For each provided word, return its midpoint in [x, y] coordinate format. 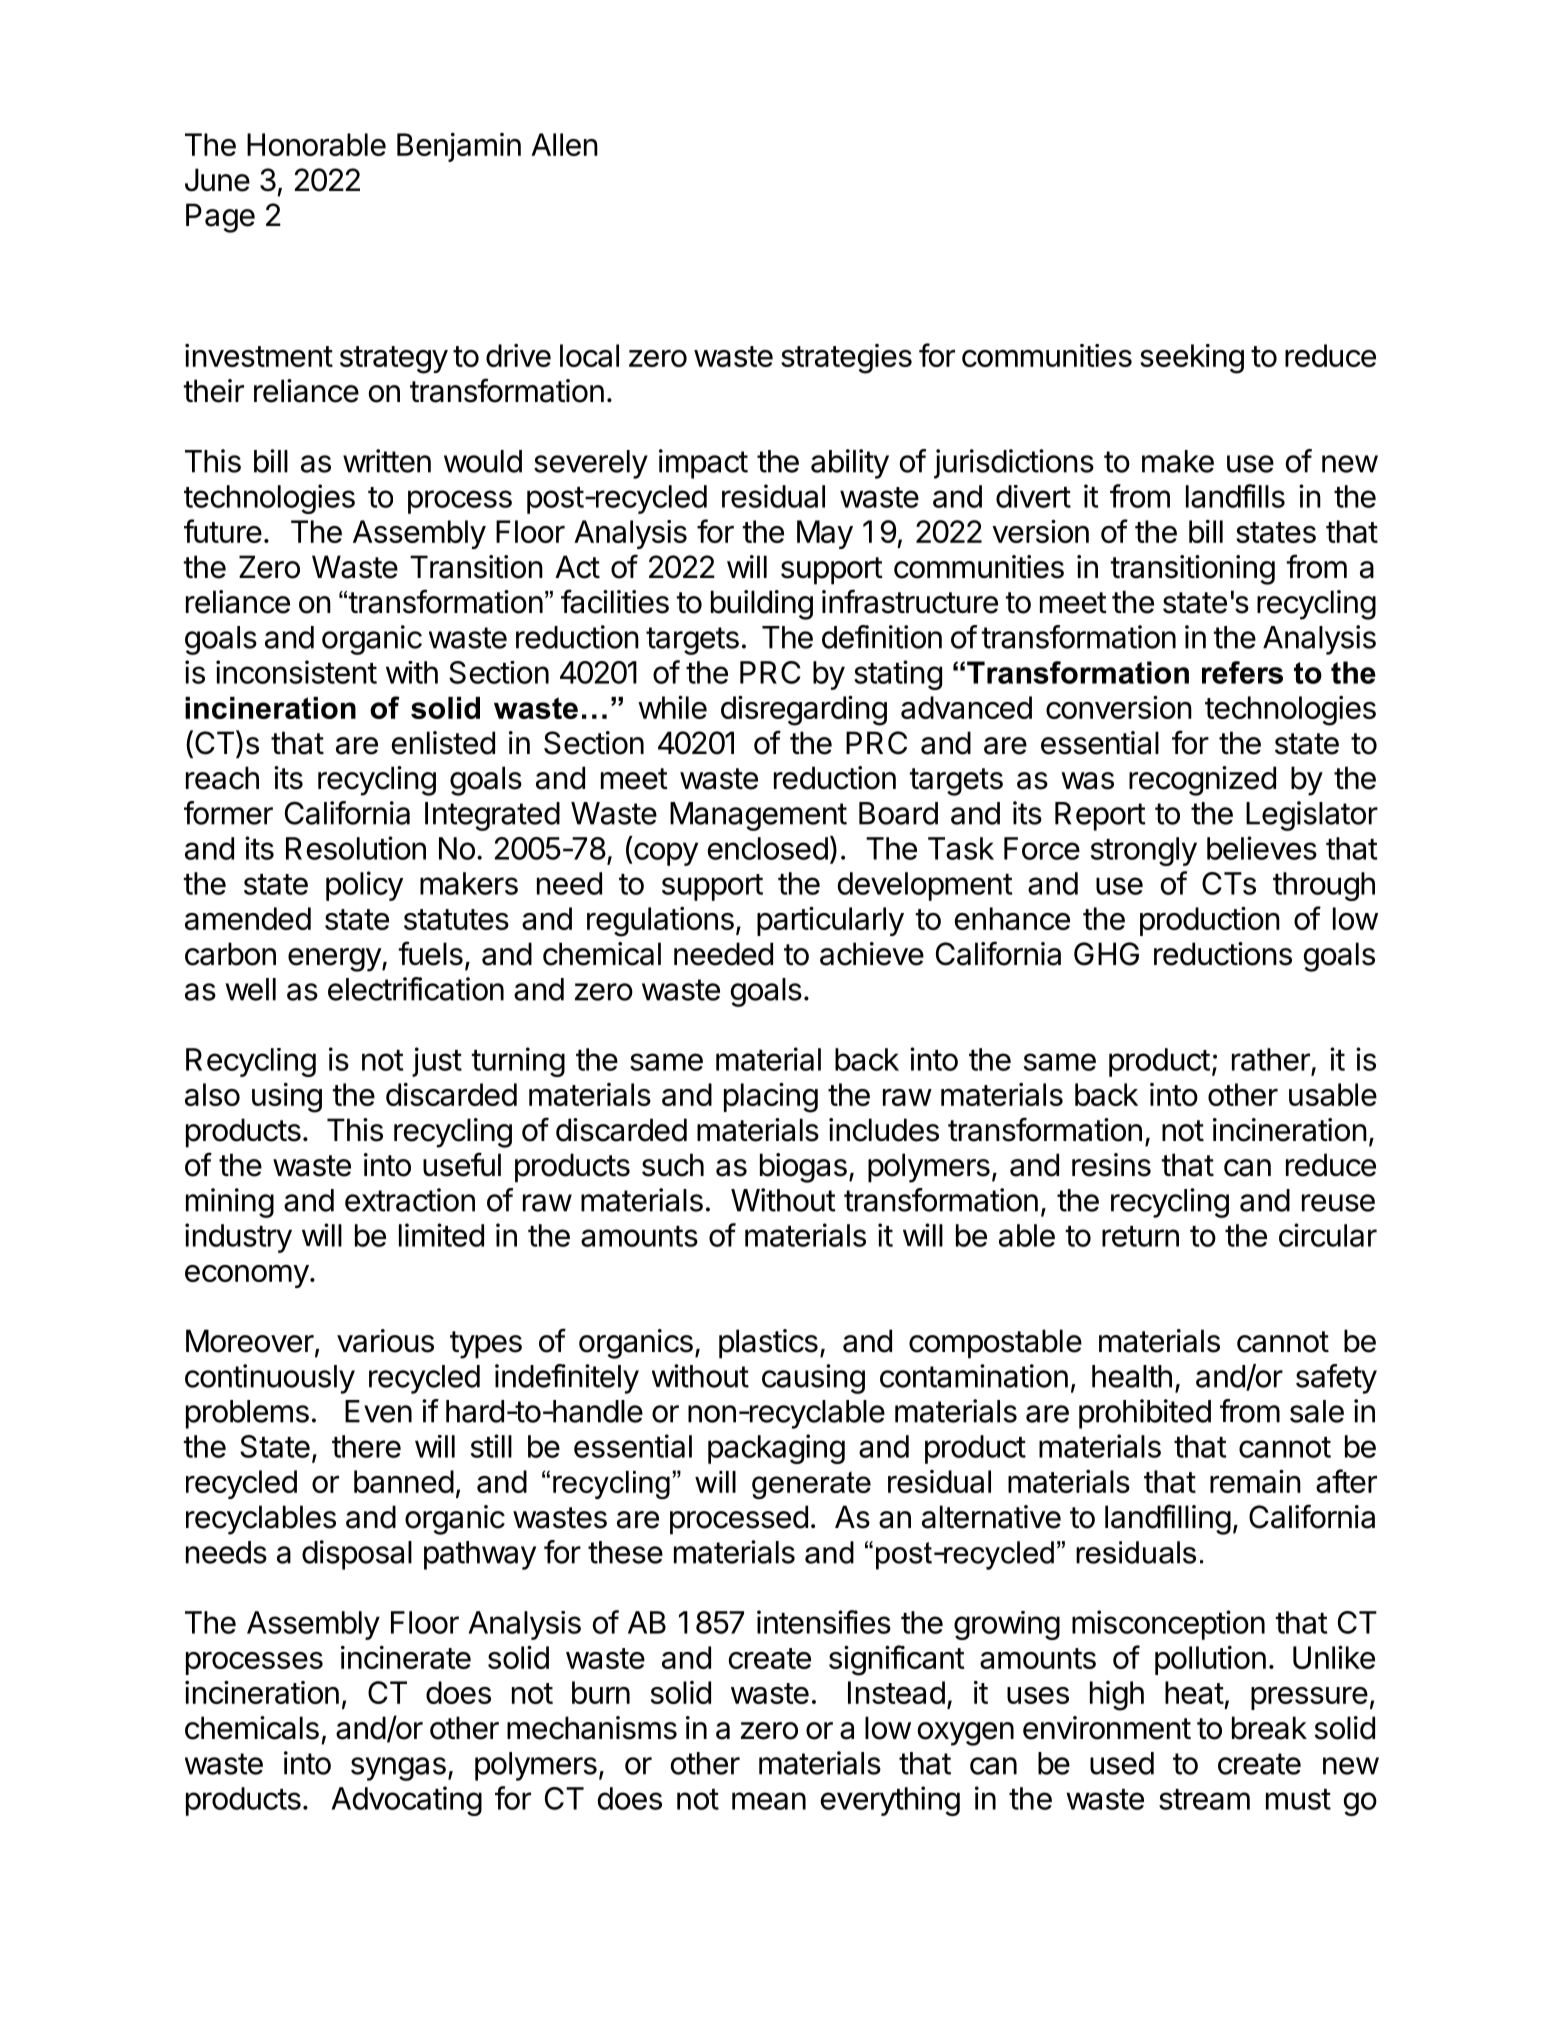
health [1132, 1376]
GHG [1106, 954]
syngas [398, 1769]
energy [335, 960]
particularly [830, 921]
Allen [564, 144]
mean [769, 1801]
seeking [1192, 359]
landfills [1235, 496]
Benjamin [459, 147]
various [385, 1341]
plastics [768, 1344]
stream [1204, 1799]
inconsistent [296, 672]
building [762, 605]
